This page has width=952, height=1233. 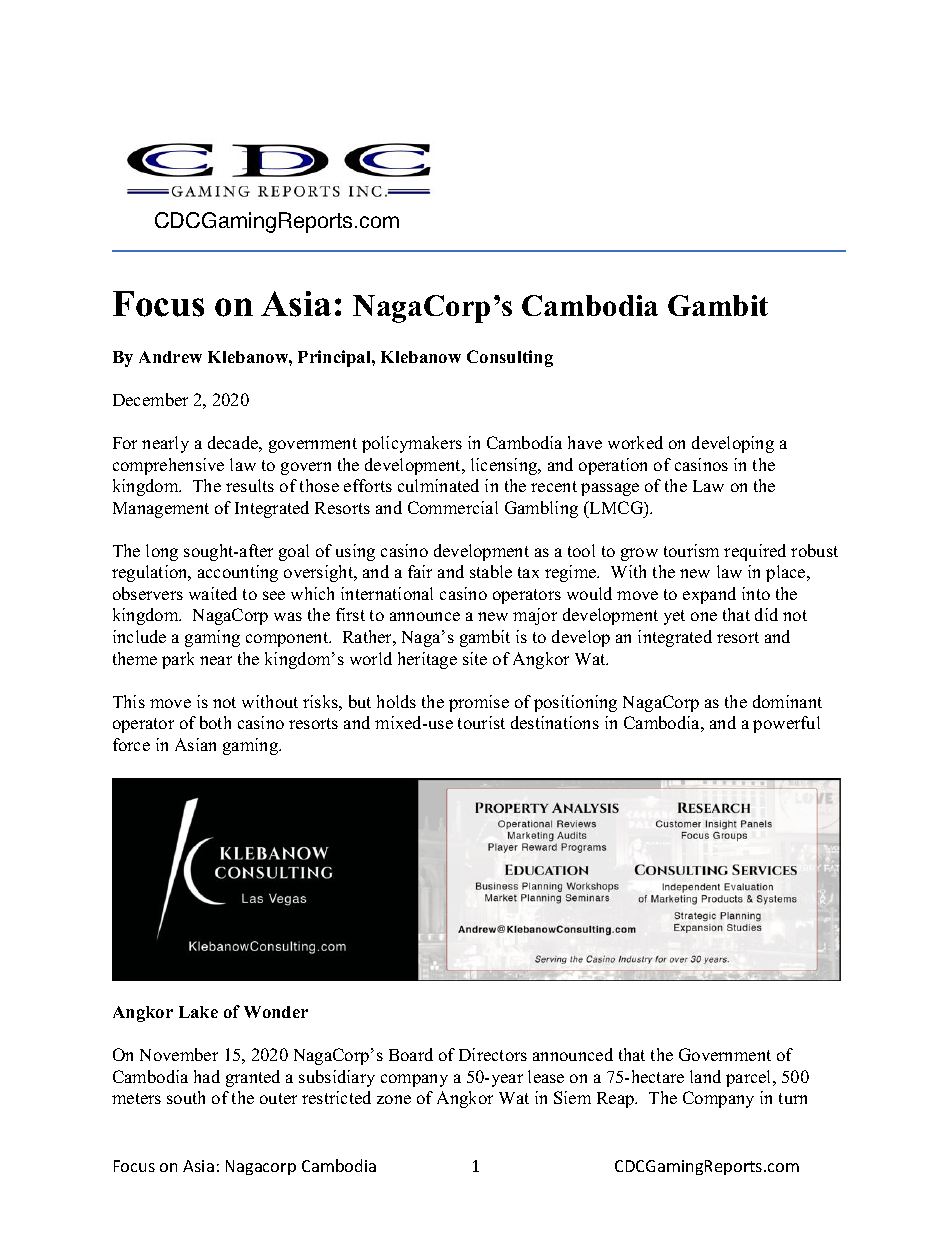 I want to click on Lake, so click(x=198, y=1012).
